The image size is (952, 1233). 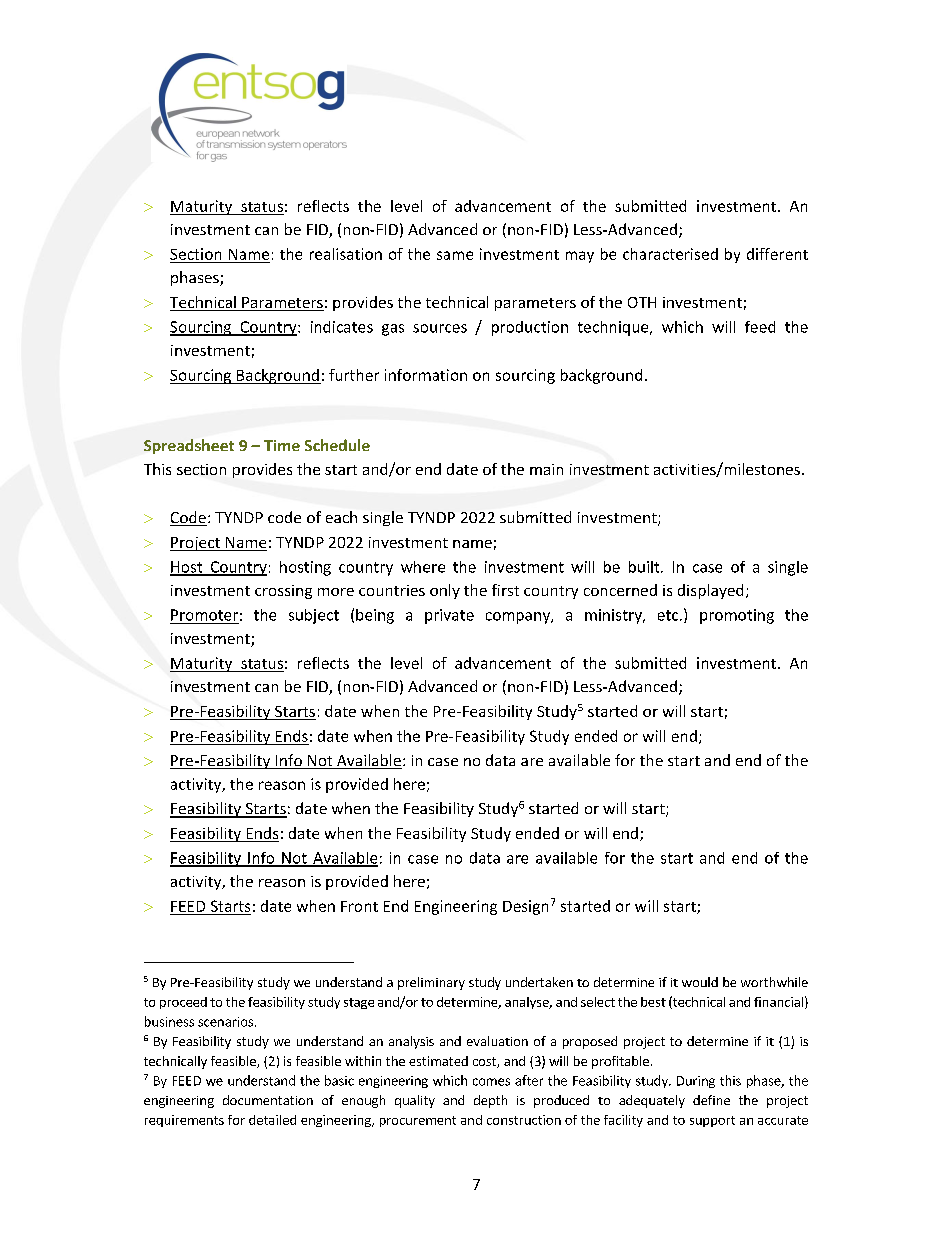 I want to click on realisation, so click(x=346, y=254).
